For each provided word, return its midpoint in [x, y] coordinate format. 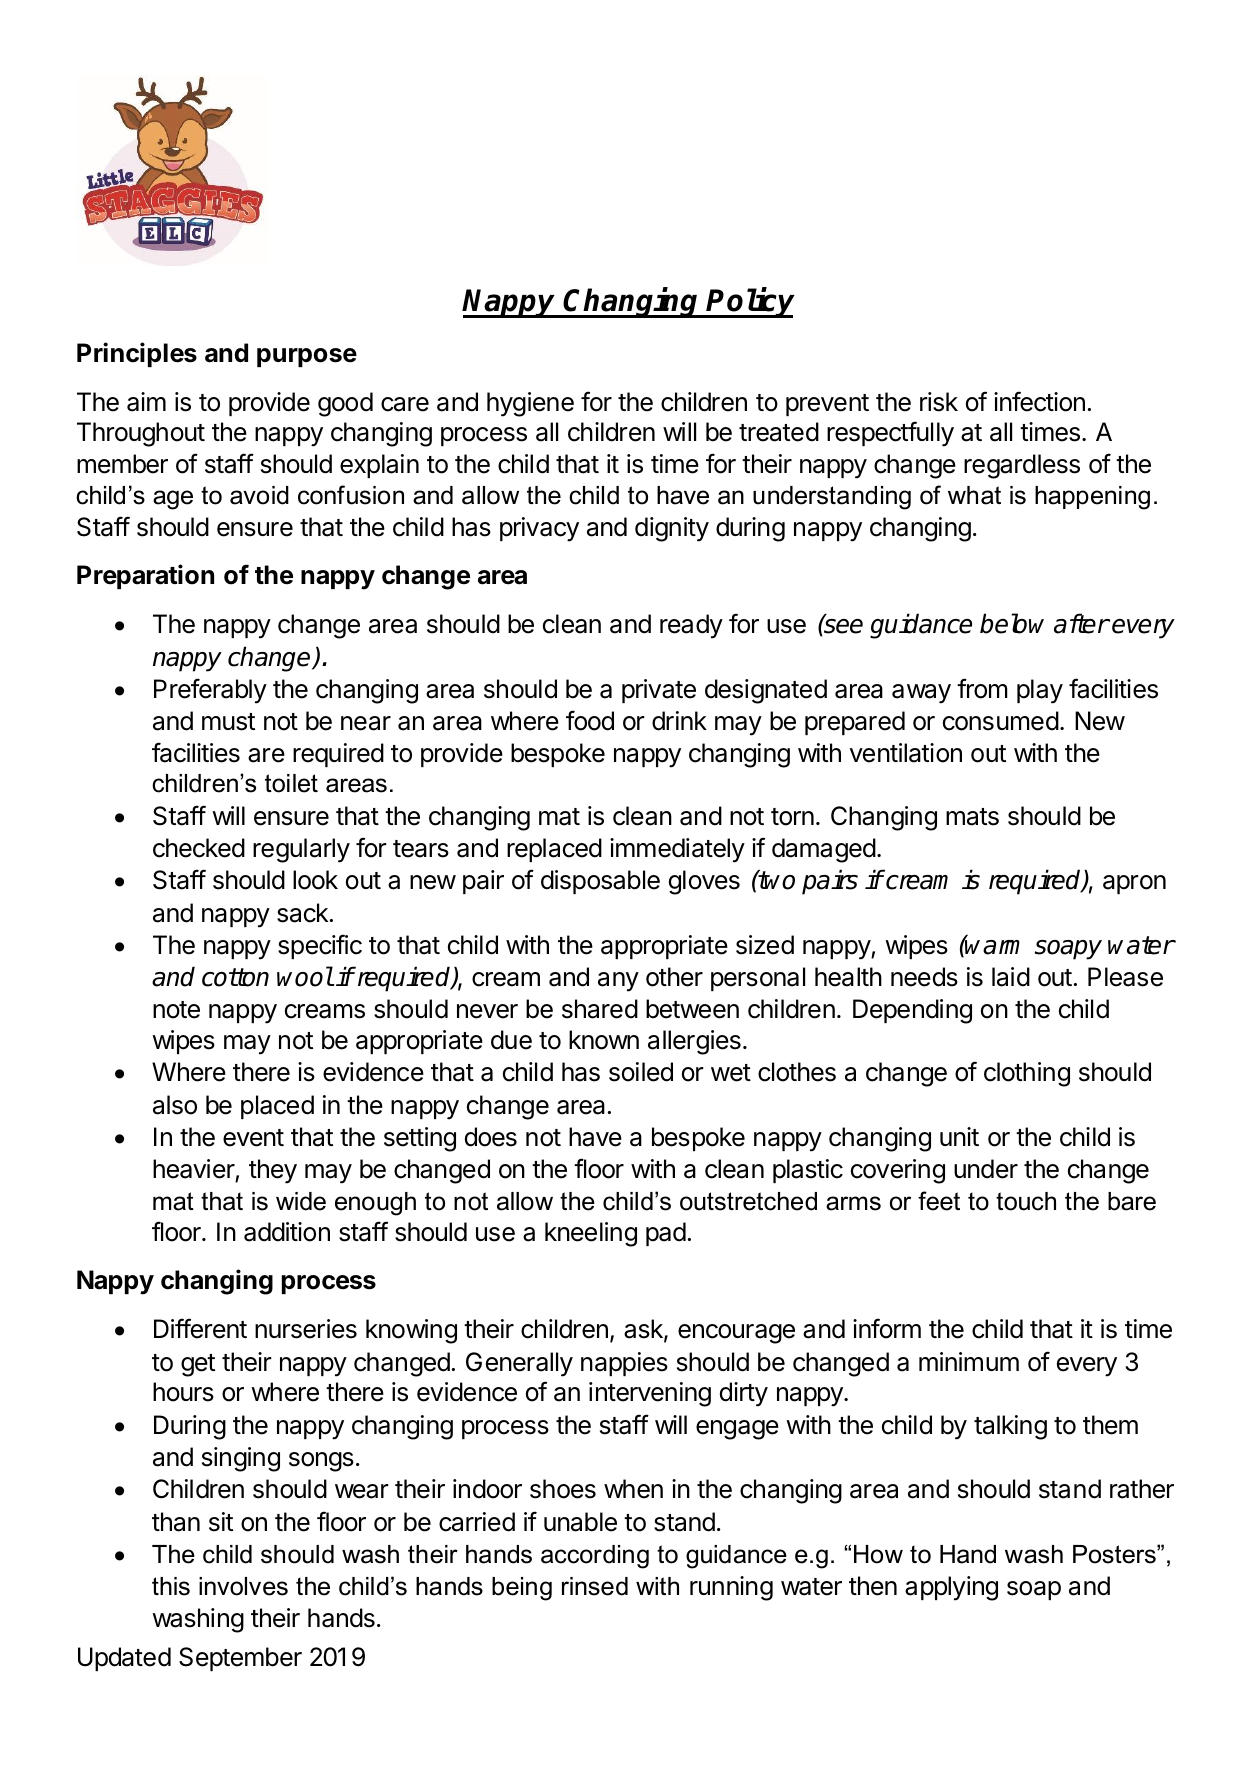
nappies [624, 1364]
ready [691, 626]
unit [959, 1136]
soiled [641, 1072]
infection [1039, 401]
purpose [307, 357]
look [315, 880]
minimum [969, 1361]
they [273, 1171]
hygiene [530, 404]
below [1012, 623]
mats [972, 817]
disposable [600, 882]
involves [243, 1586]
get [198, 1365]
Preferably [210, 691]
